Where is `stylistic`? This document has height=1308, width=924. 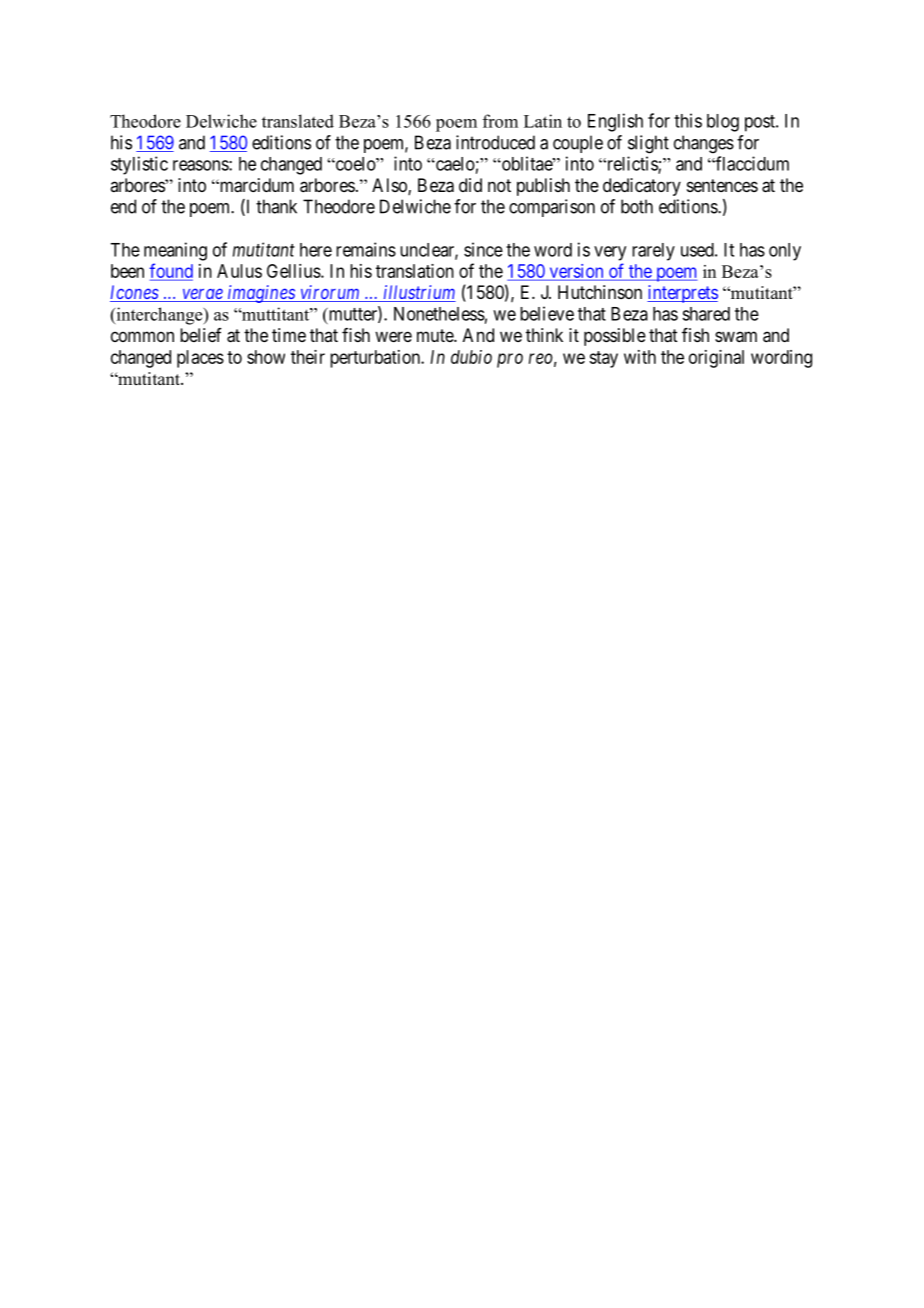
stylistic is located at coordinates (139, 165).
